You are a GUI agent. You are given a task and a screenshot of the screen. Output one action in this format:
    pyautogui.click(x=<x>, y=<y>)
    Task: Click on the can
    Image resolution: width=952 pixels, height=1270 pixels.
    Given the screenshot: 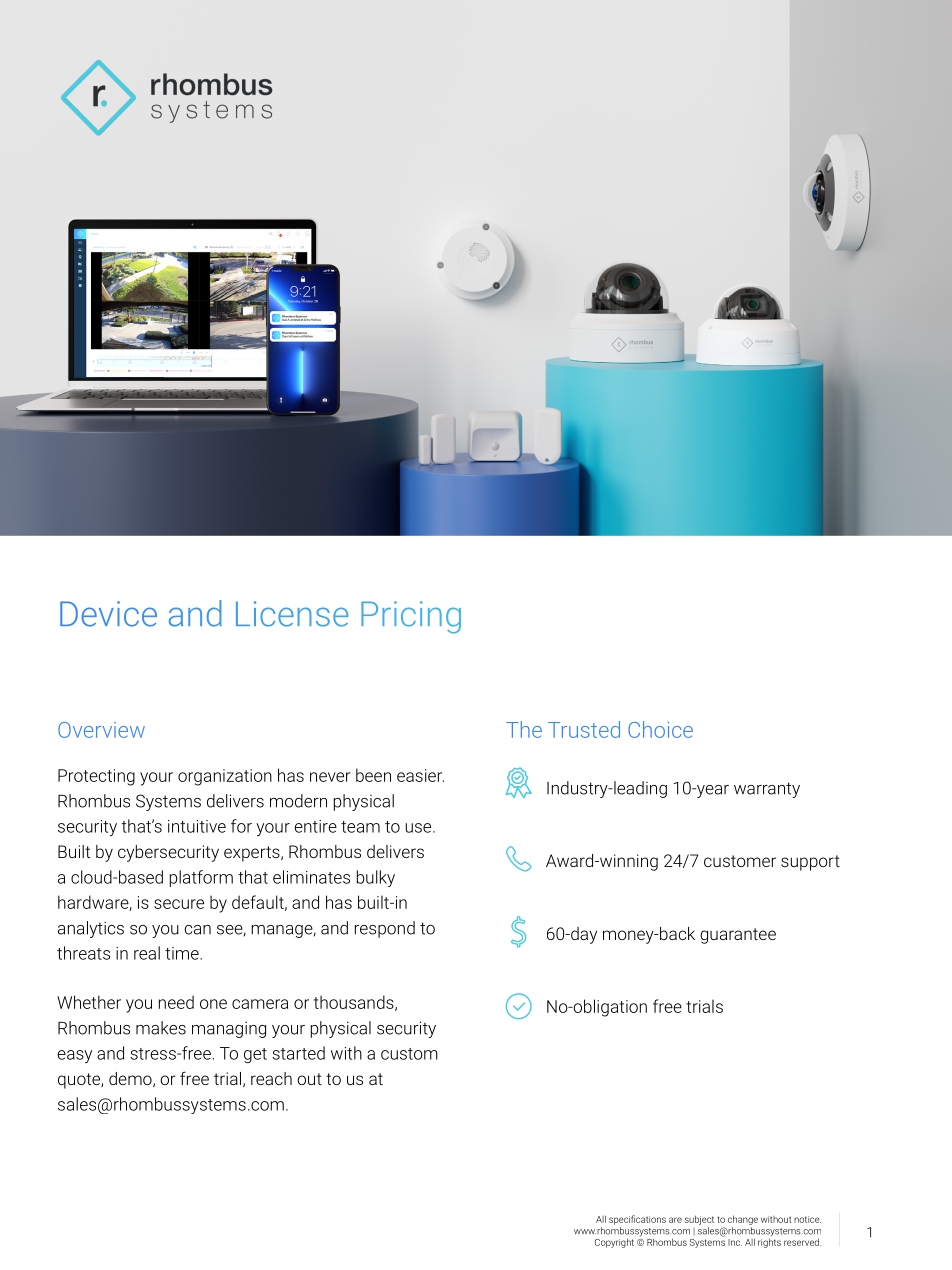 What is the action you would take?
    pyautogui.click(x=197, y=930)
